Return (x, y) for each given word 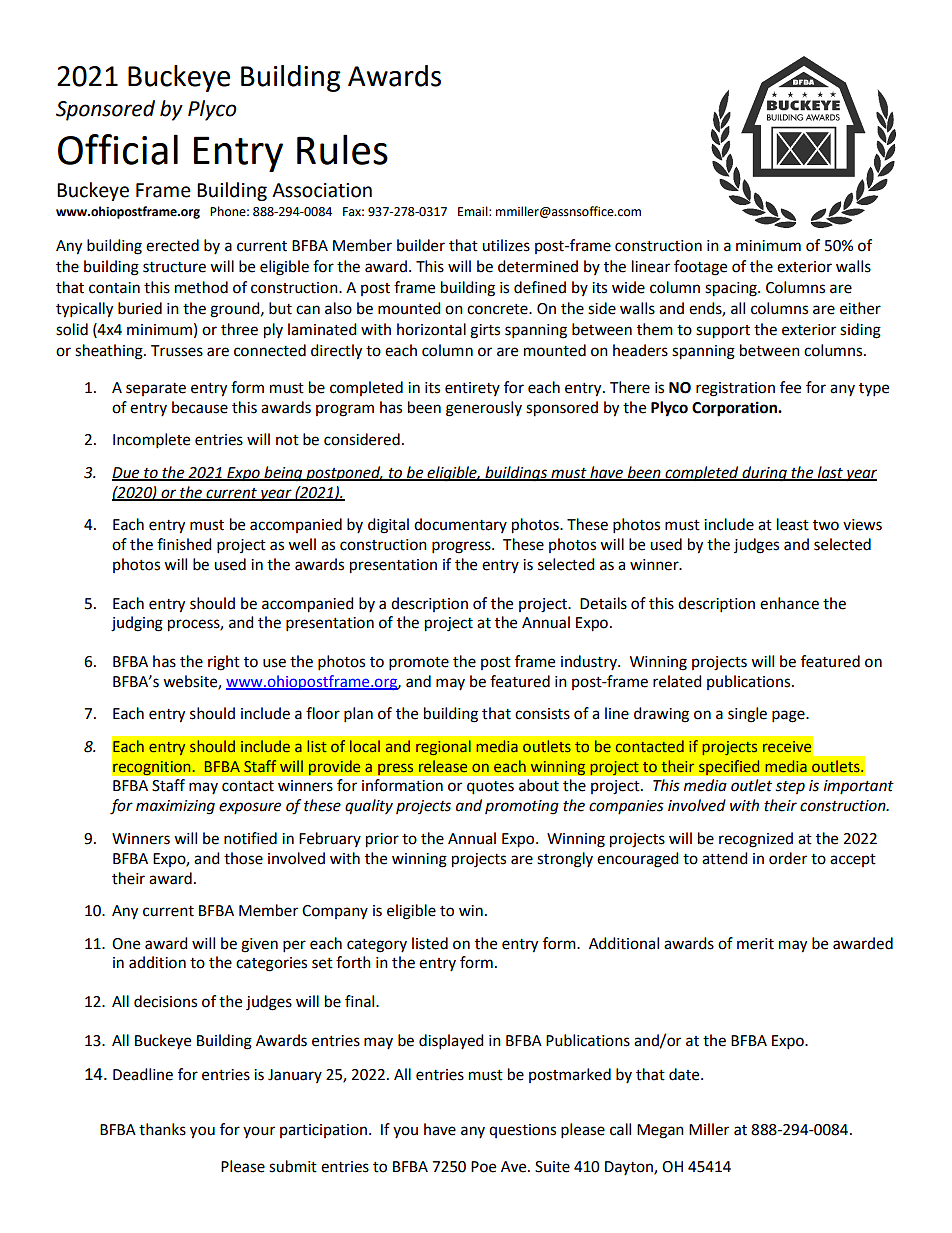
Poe (483, 1167)
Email (474, 211)
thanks (162, 1129)
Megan (660, 1131)
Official (118, 149)
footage (700, 268)
